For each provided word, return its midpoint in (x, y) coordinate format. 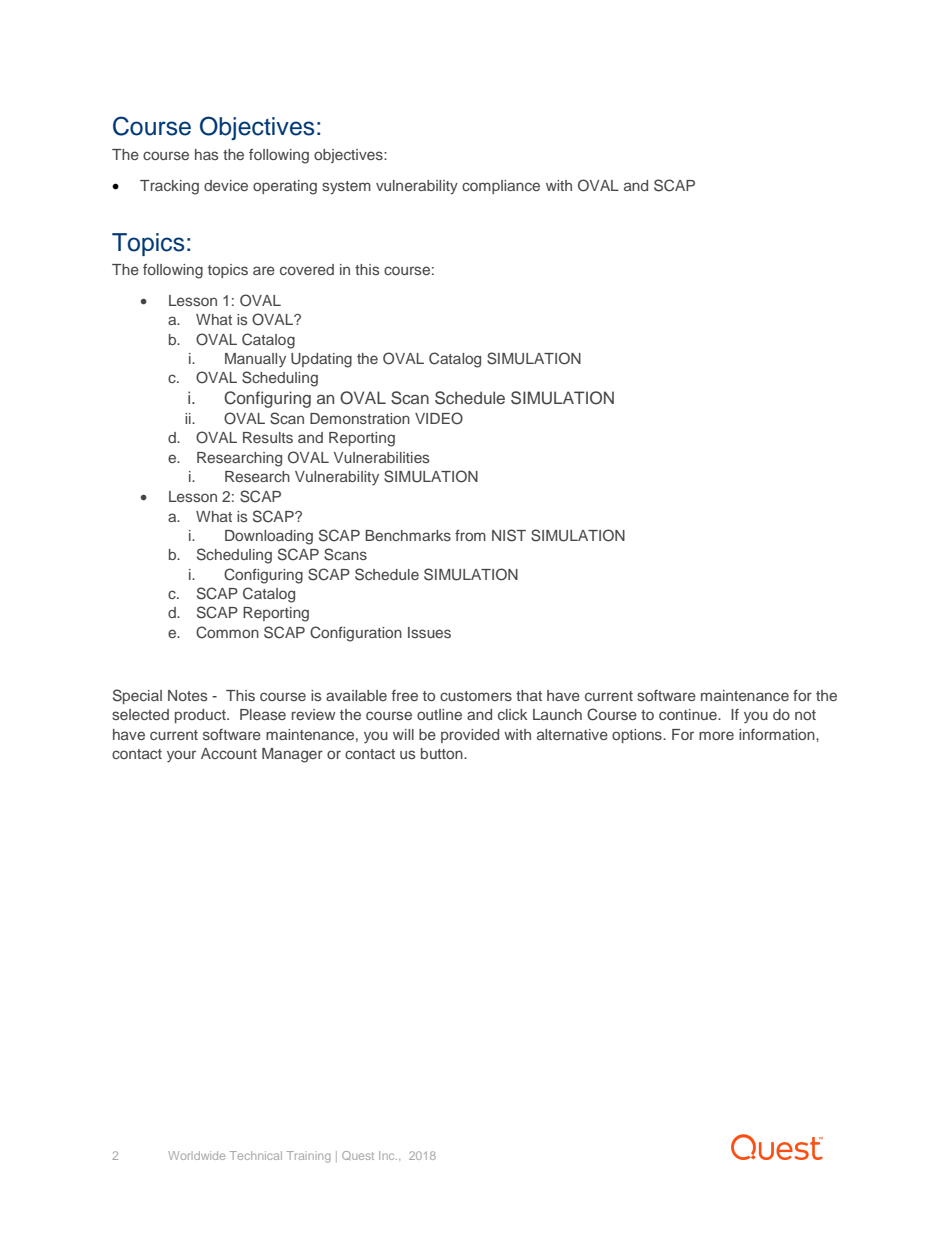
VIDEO (439, 418)
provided (470, 736)
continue (689, 714)
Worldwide (196, 1155)
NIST (509, 535)
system (346, 188)
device (226, 185)
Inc (388, 1155)
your (181, 756)
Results (268, 437)
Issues (429, 632)
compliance (501, 187)
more (716, 735)
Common (227, 632)
